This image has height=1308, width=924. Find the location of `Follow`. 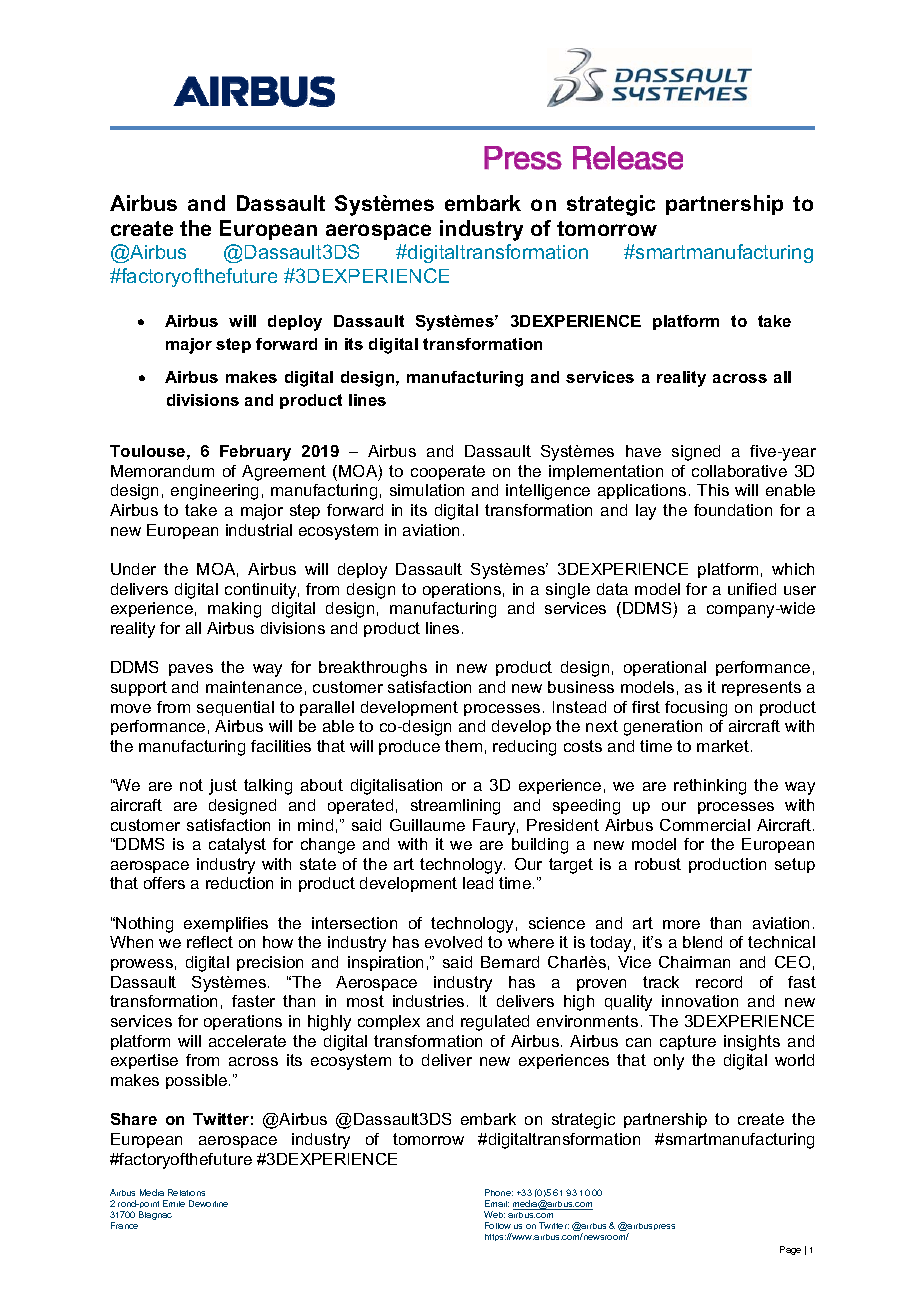

Follow is located at coordinates (498, 1225).
